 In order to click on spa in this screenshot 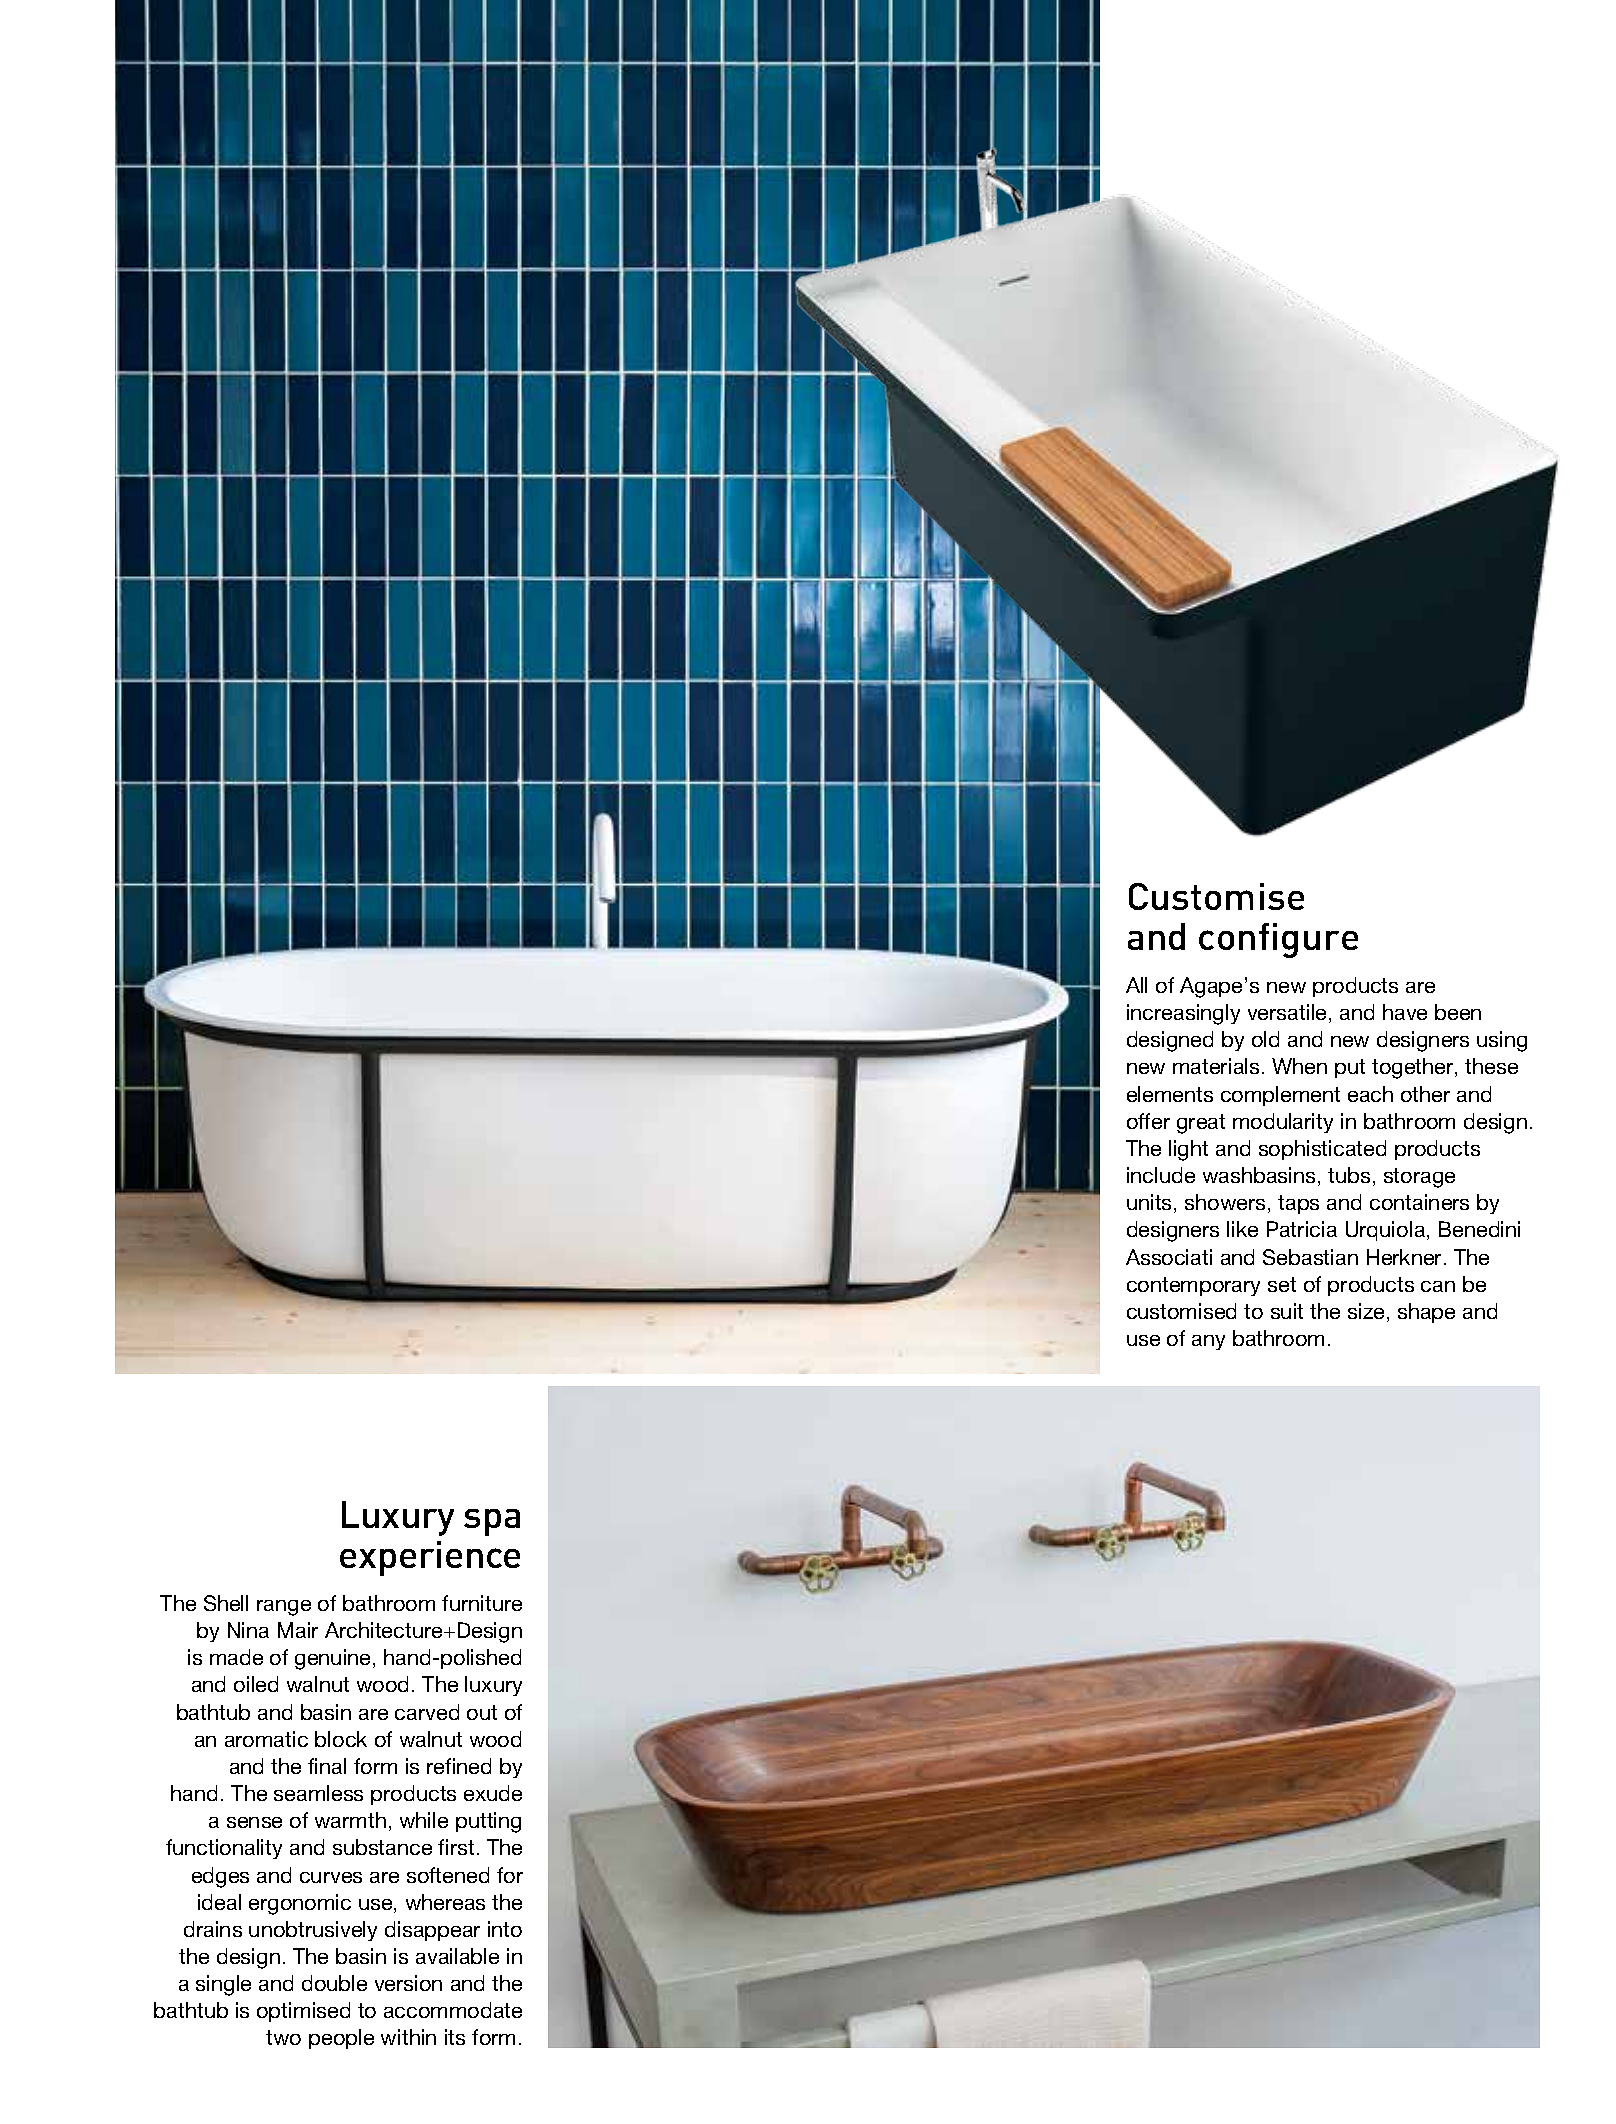, I will do `click(492, 1522)`.
